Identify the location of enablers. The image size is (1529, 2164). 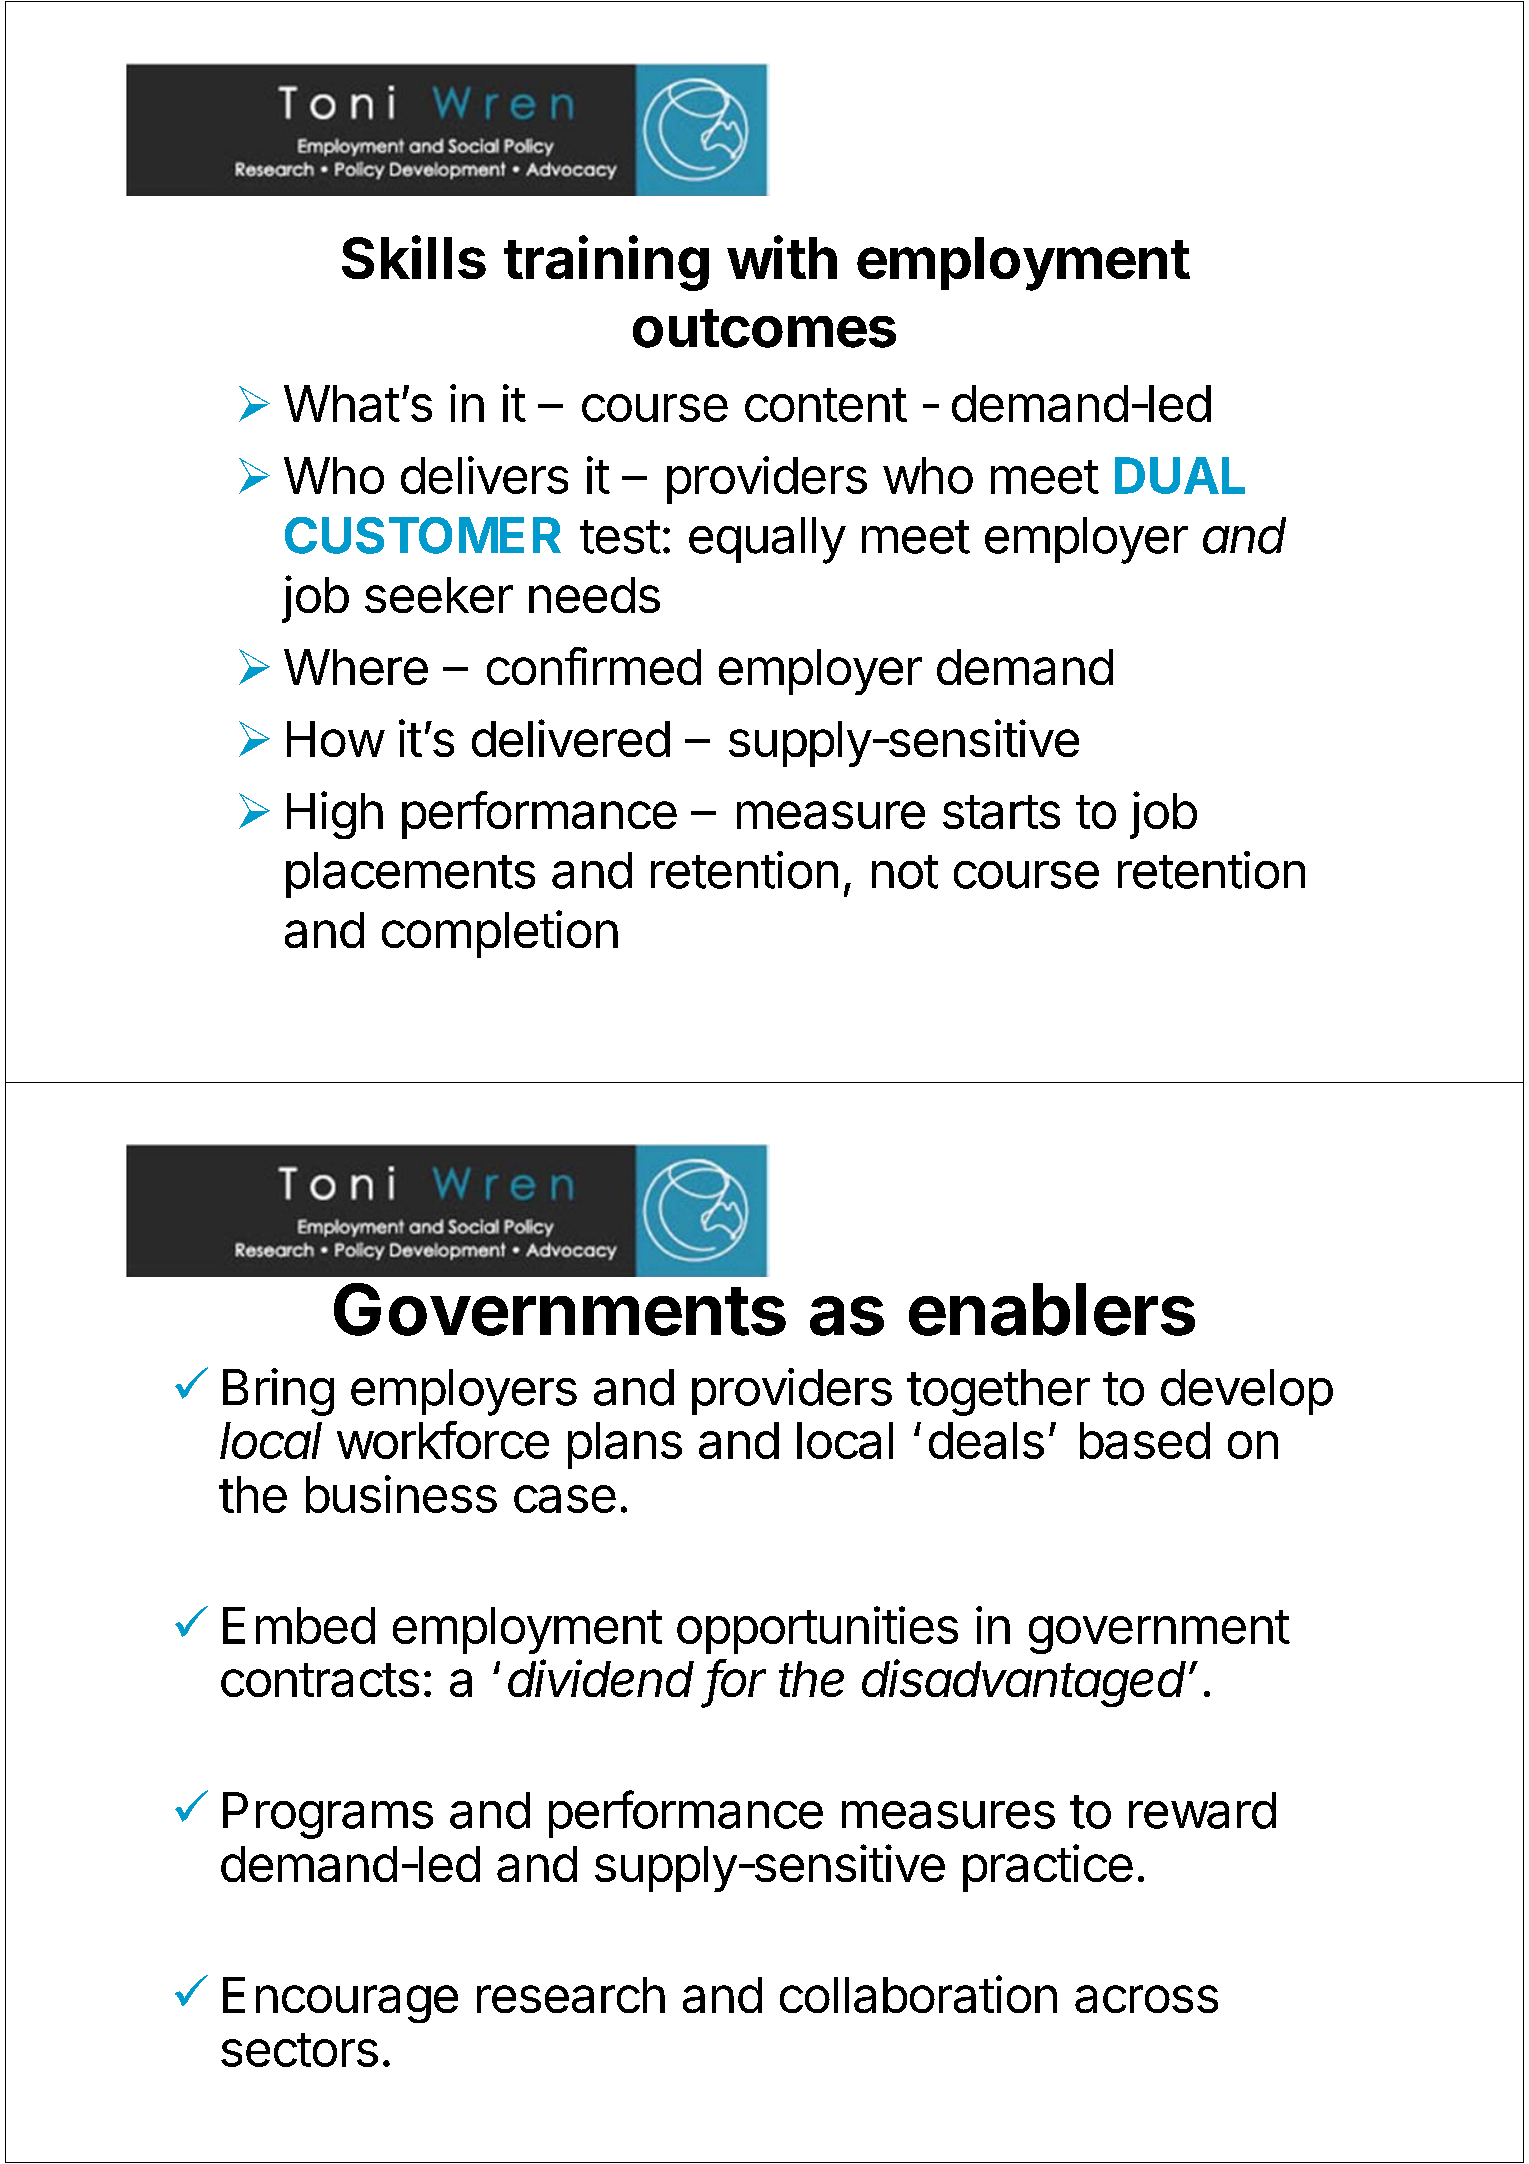
(1052, 1309).
